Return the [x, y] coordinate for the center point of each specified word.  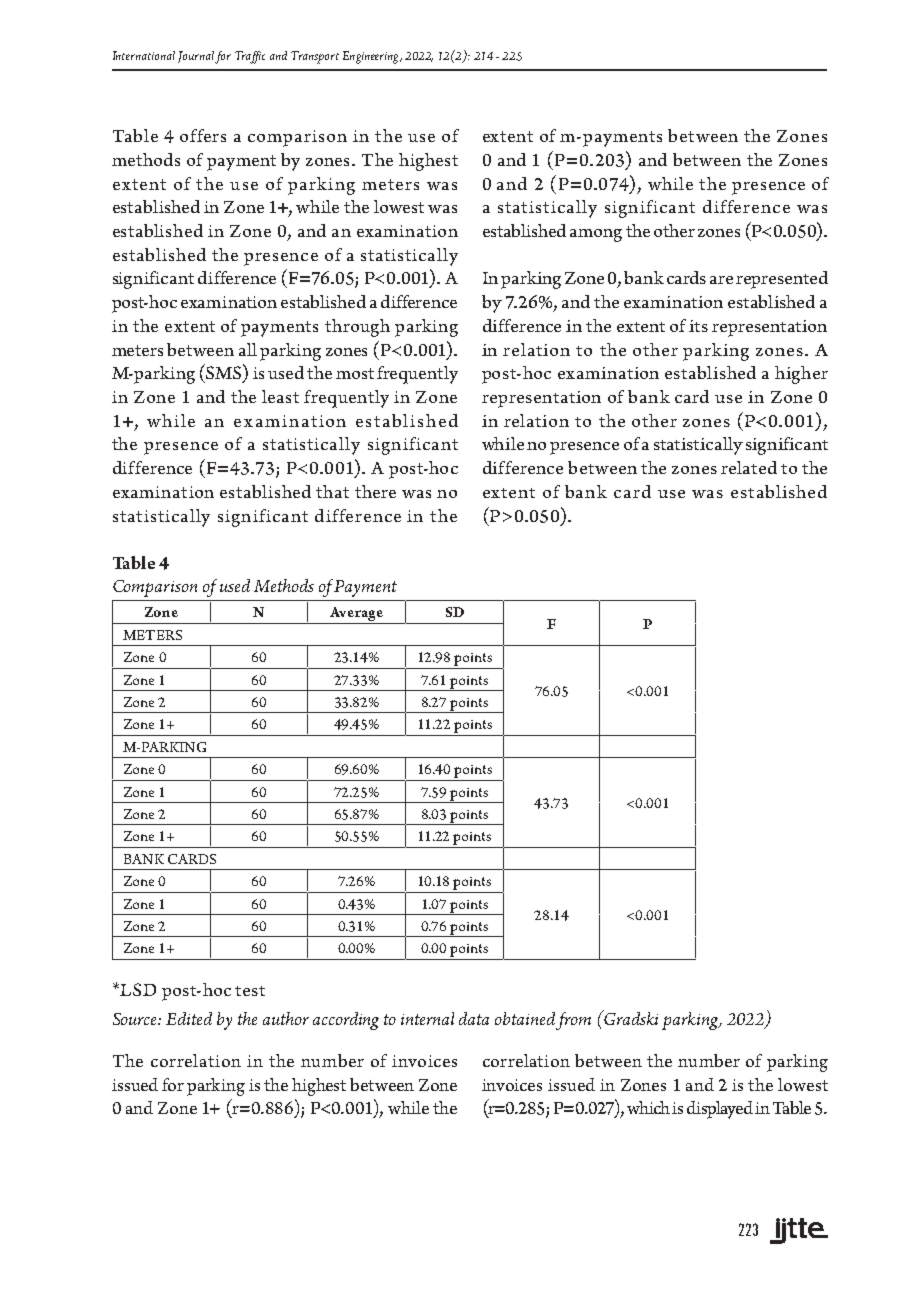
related [749, 467]
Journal [197, 57]
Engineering [372, 57]
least [280, 396]
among [596, 235]
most [355, 373]
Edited [189, 1018]
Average [356, 615]
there [375, 491]
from [573, 1021]
